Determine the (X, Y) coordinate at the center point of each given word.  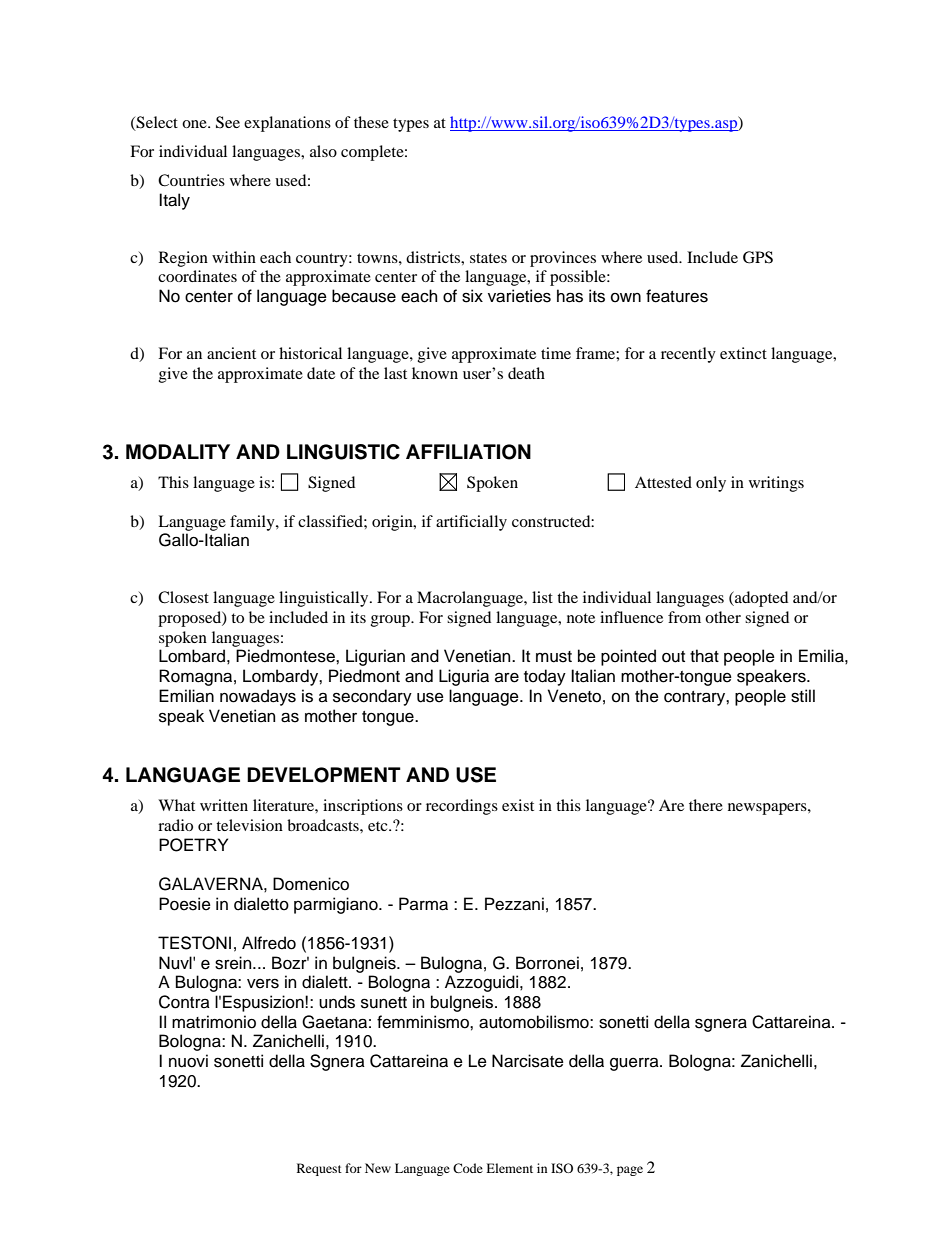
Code (468, 1168)
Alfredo (269, 943)
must (554, 657)
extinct (743, 353)
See (228, 122)
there (706, 805)
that (704, 656)
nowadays (258, 697)
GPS (758, 257)
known (435, 373)
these (371, 122)
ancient (231, 353)
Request (319, 1169)
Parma (423, 904)
